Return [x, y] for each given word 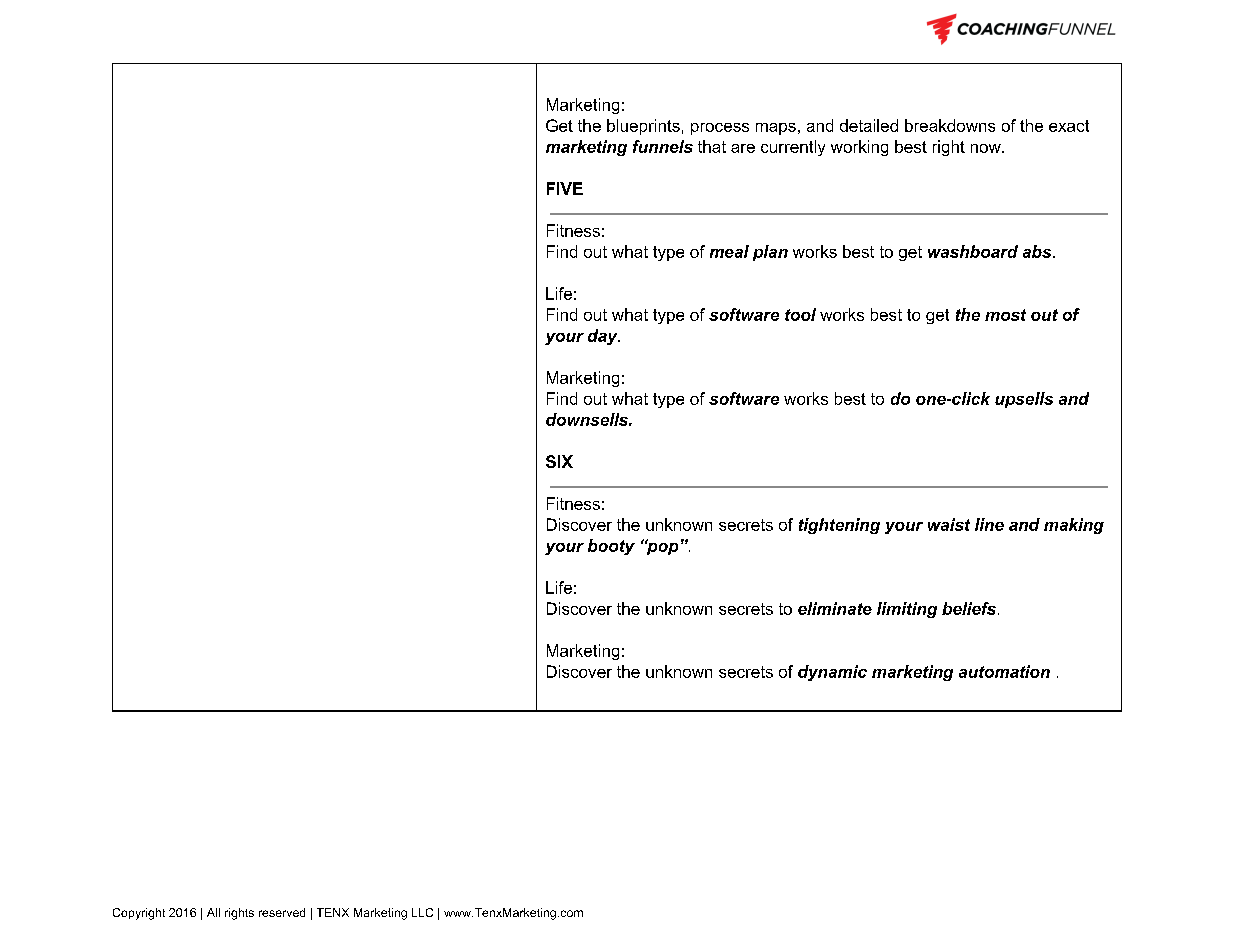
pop [661, 547]
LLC [422, 912]
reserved [282, 912]
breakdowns [950, 125]
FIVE [565, 188]
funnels [663, 146]
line [989, 524]
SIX [559, 461]
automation [1004, 671]
